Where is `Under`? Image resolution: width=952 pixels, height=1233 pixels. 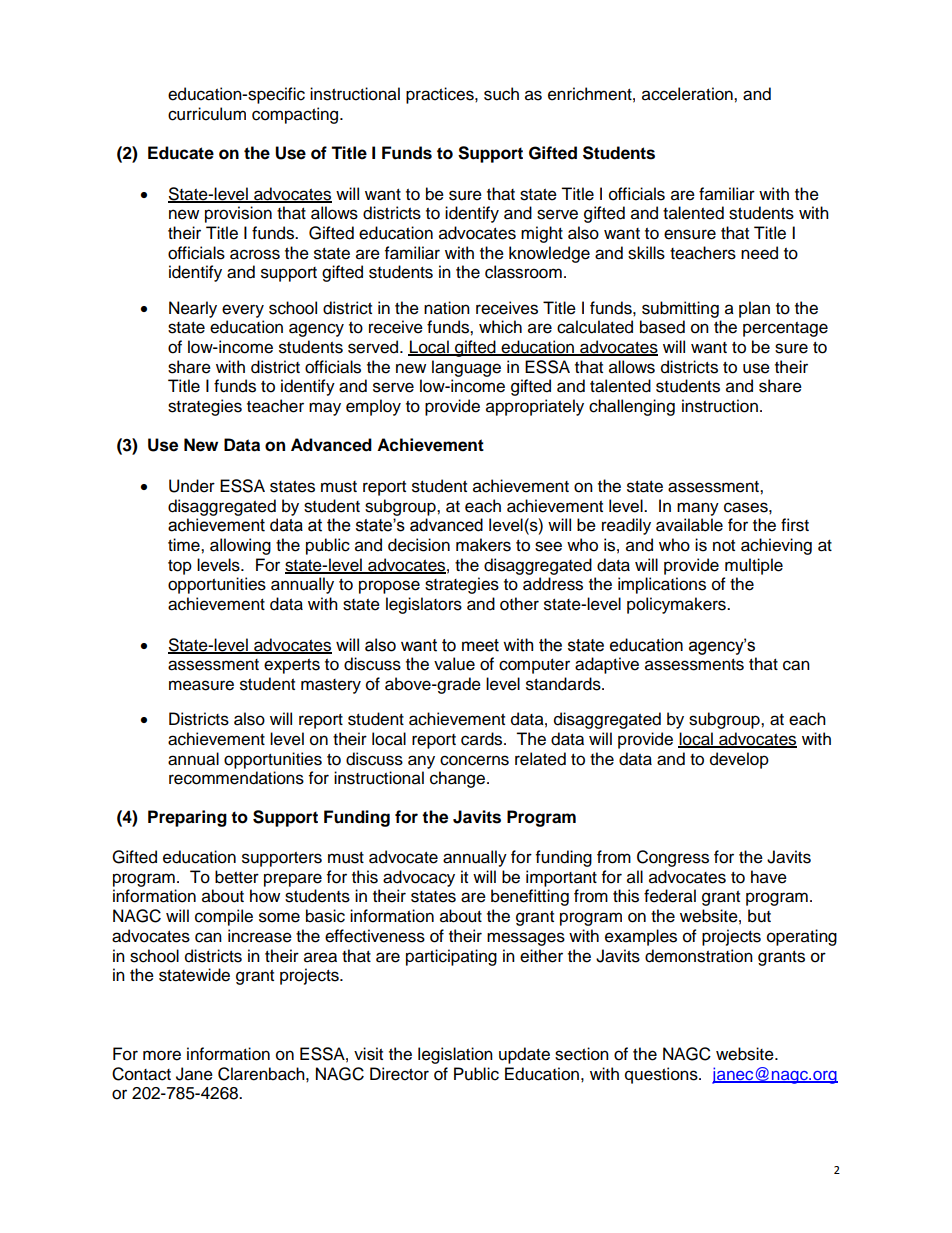
Under is located at coordinates (192, 486).
